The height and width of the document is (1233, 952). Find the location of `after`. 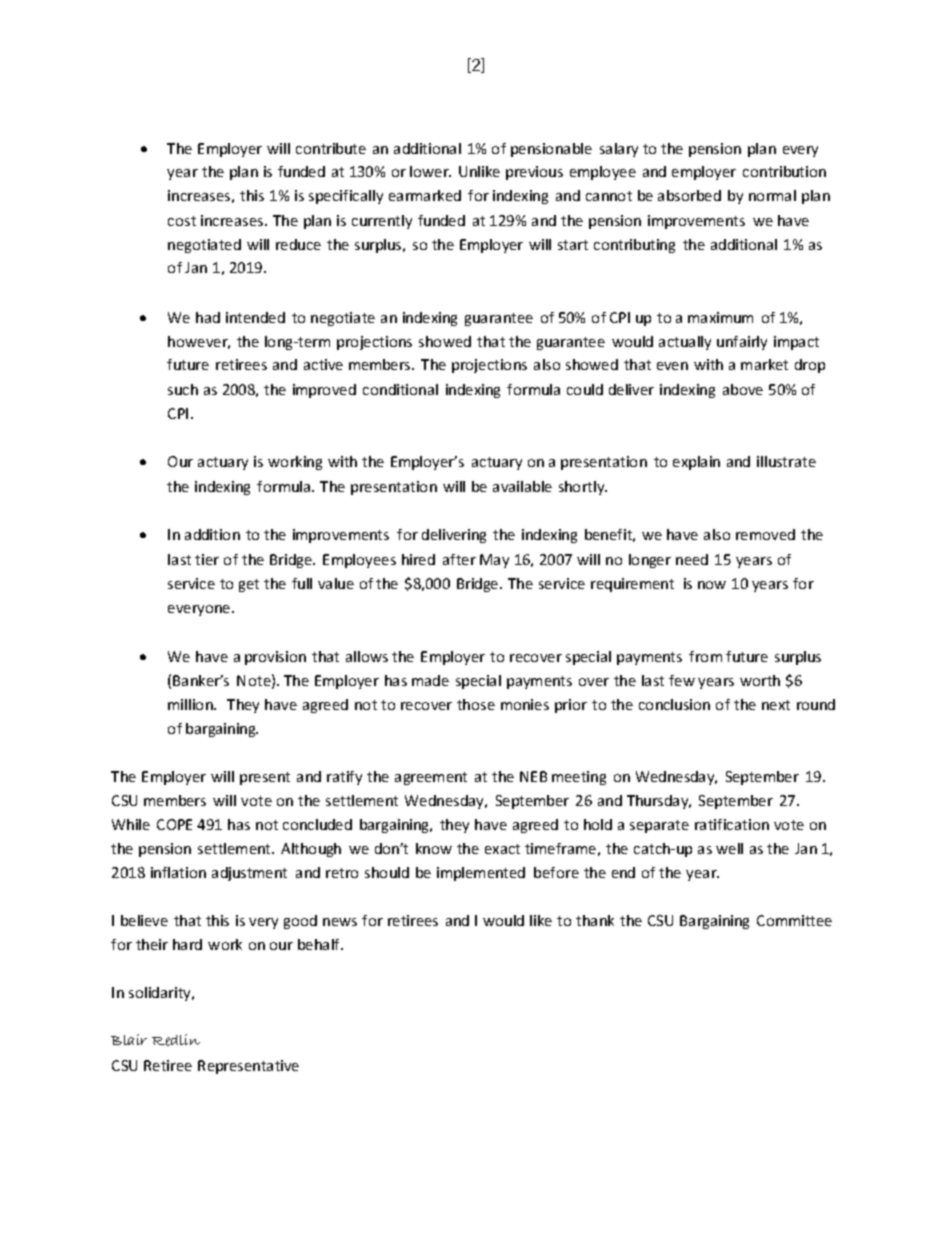

after is located at coordinates (459, 559).
